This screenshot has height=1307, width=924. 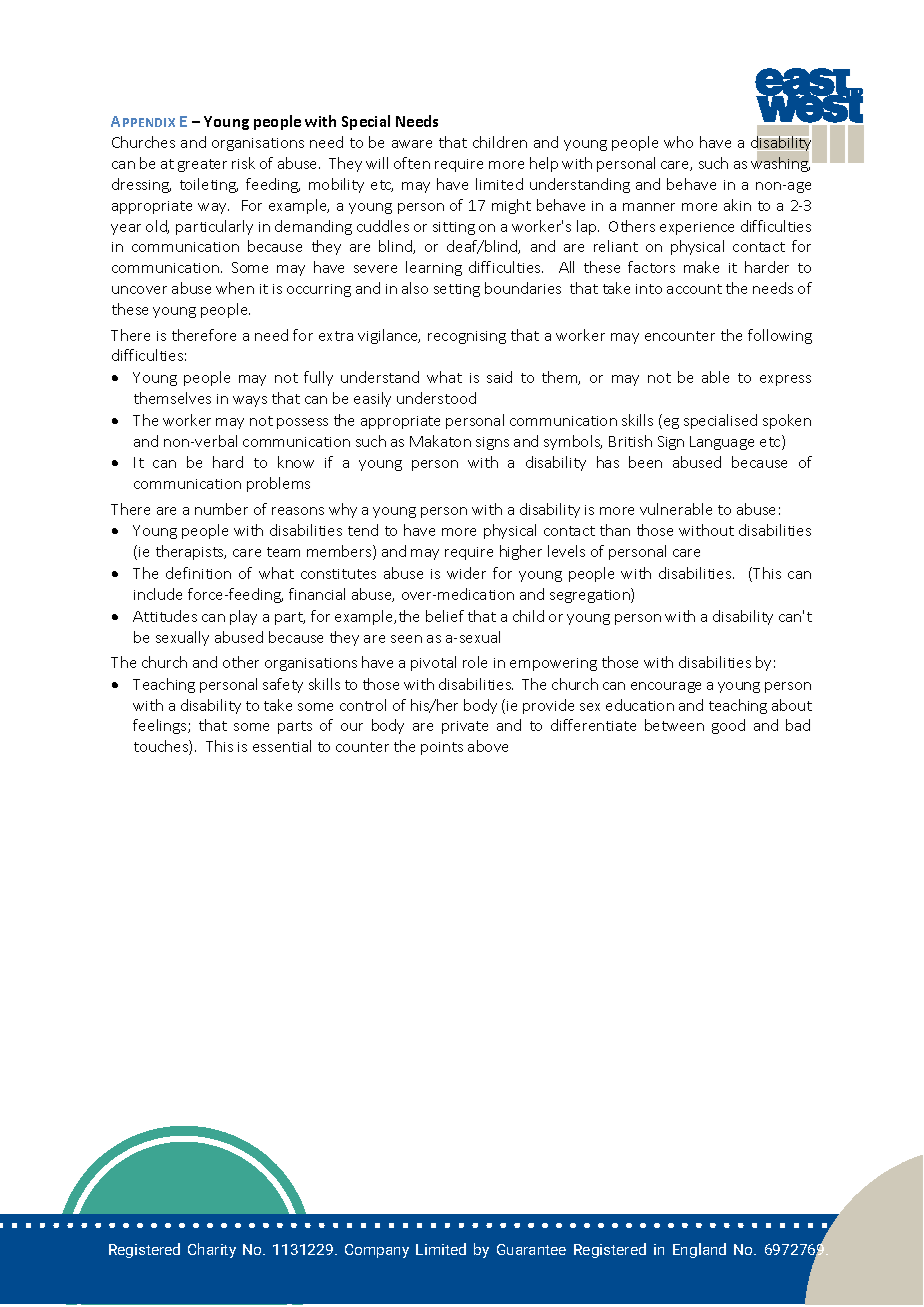 What do you see at coordinates (212, 1250) in the screenshot?
I see `Charity` at bounding box center [212, 1250].
